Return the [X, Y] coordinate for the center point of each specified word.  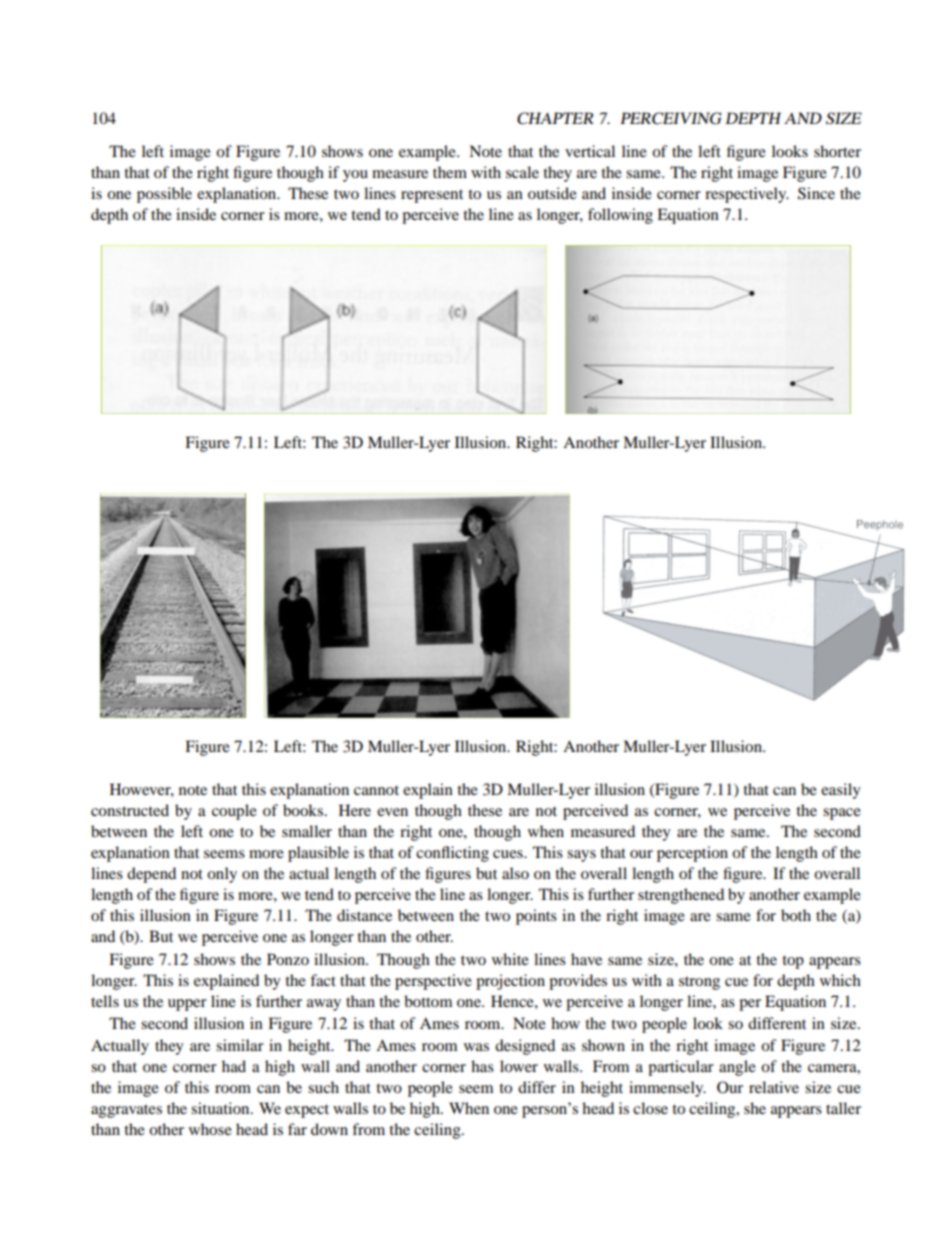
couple [234, 812]
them [450, 172]
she [755, 1108]
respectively [747, 195]
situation [221, 1108]
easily [841, 791]
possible [164, 195]
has [482, 1066]
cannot [376, 790]
